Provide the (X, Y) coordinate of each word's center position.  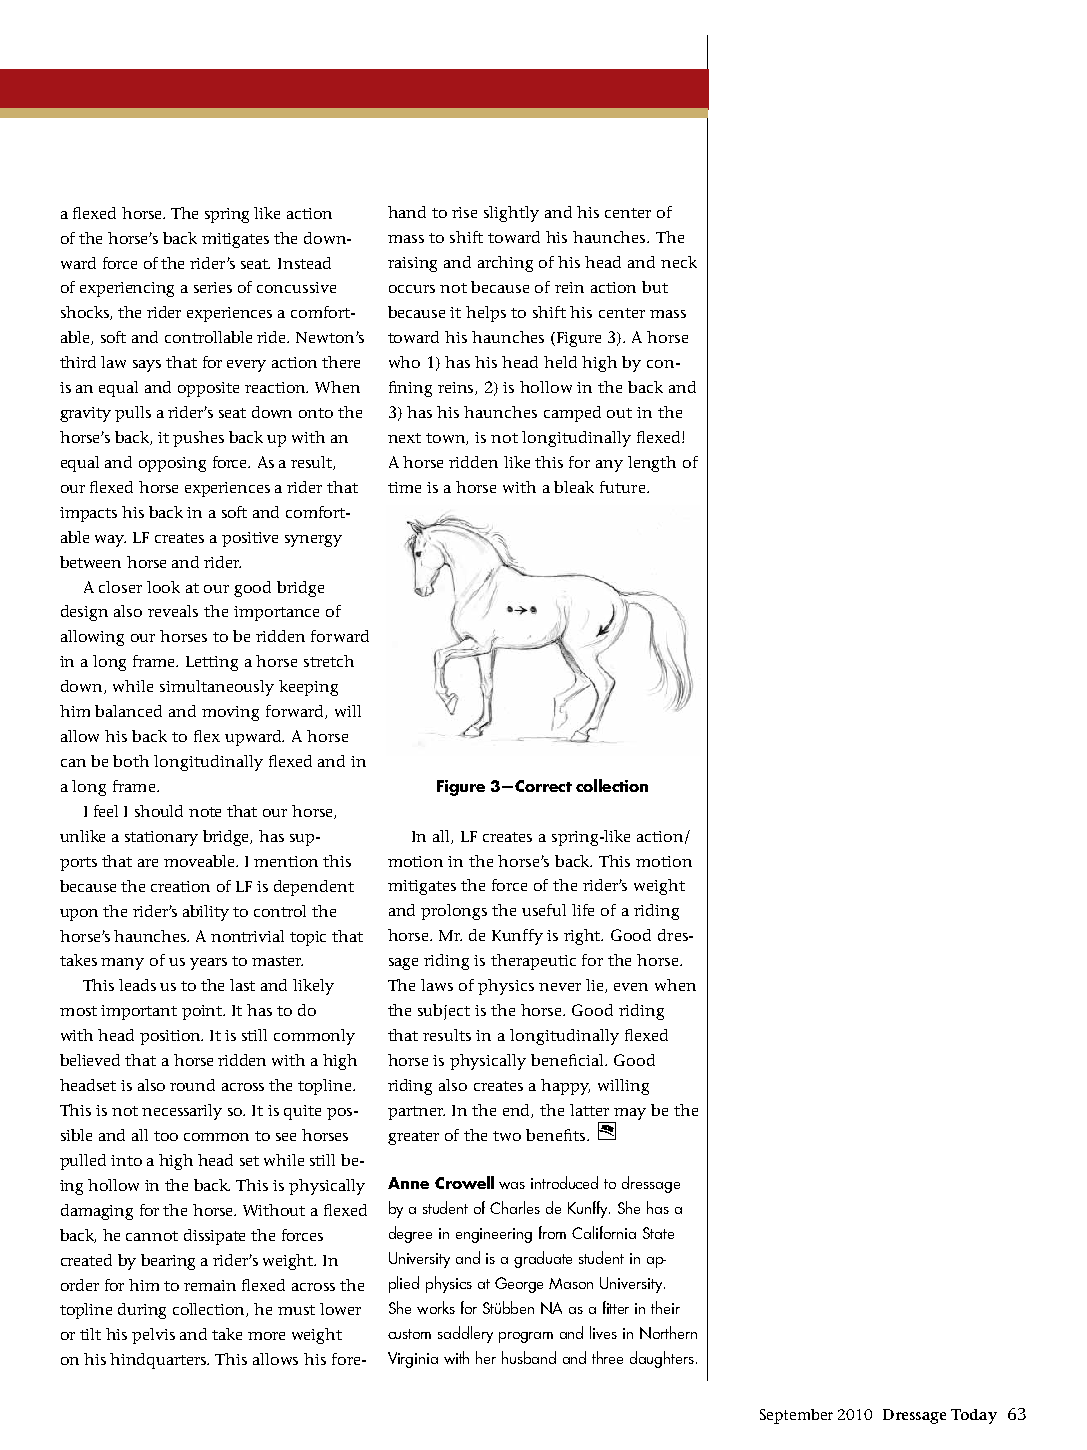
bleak (574, 487)
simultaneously (217, 688)
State (658, 1233)
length (652, 464)
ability (206, 913)
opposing (172, 464)
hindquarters (159, 1361)
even (631, 987)
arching (505, 264)
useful (544, 910)
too (166, 1136)
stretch (329, 661)
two (507, 1136)
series (213, 287)
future (624, 487)
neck (679, 262)
